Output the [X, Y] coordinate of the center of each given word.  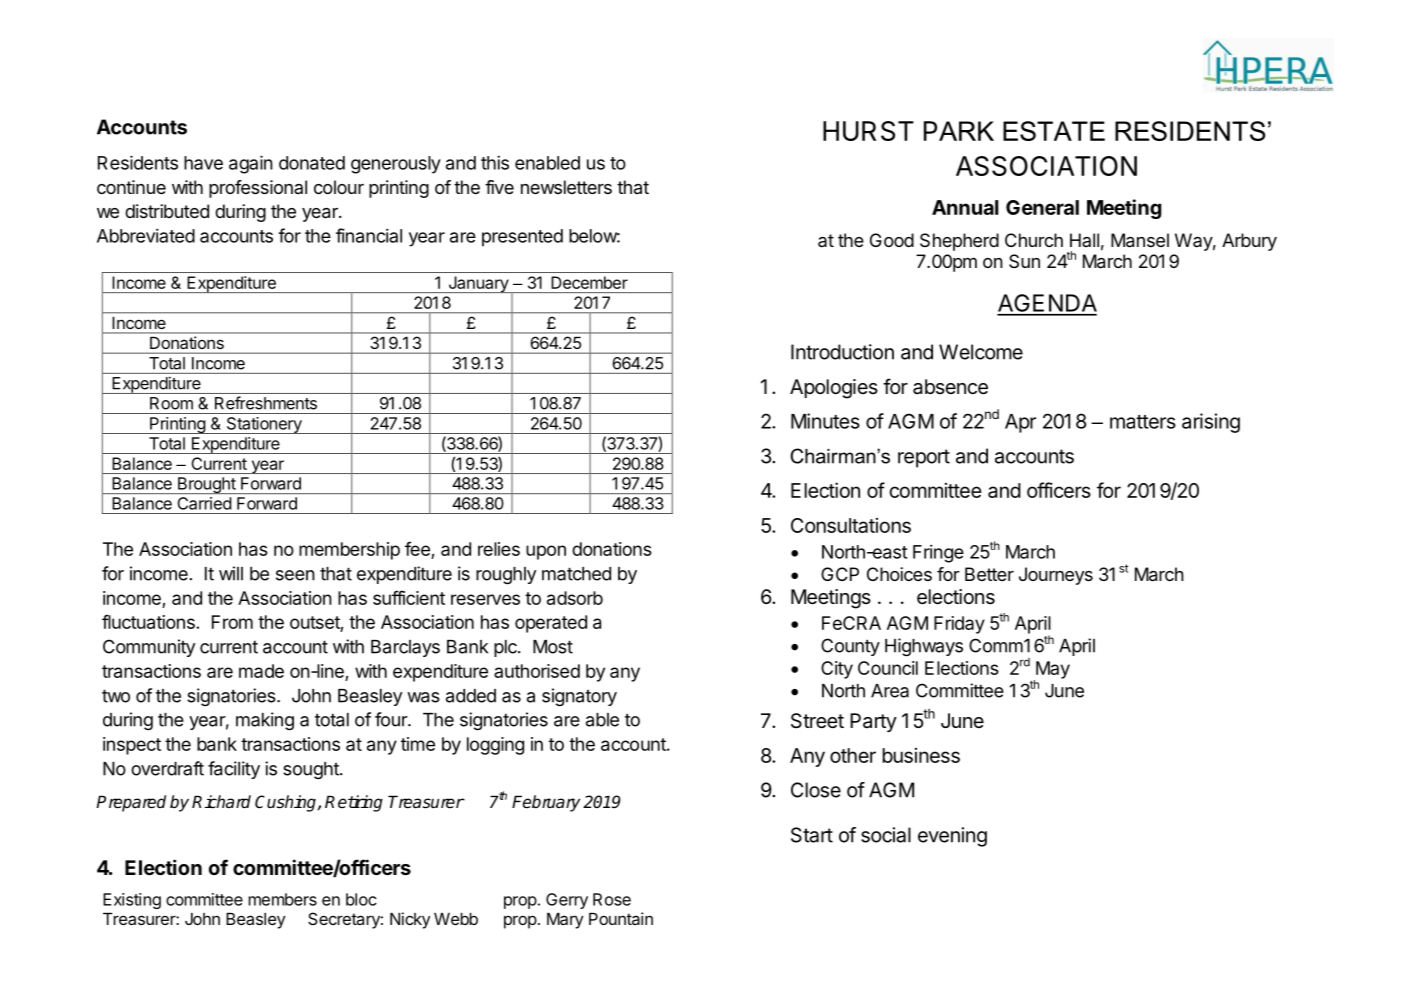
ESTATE [1054, 131]
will [231, 573]
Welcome [981, 352]
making [265, 721]
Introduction [842, 352]
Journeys [1056, 576]
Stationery [264, 425]
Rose [612, 899]
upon [546, 552]
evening [952, 837]
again [251, 164]
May [1052, 671]
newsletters [566, 187]
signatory [579, 697]
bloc [361, 899]
